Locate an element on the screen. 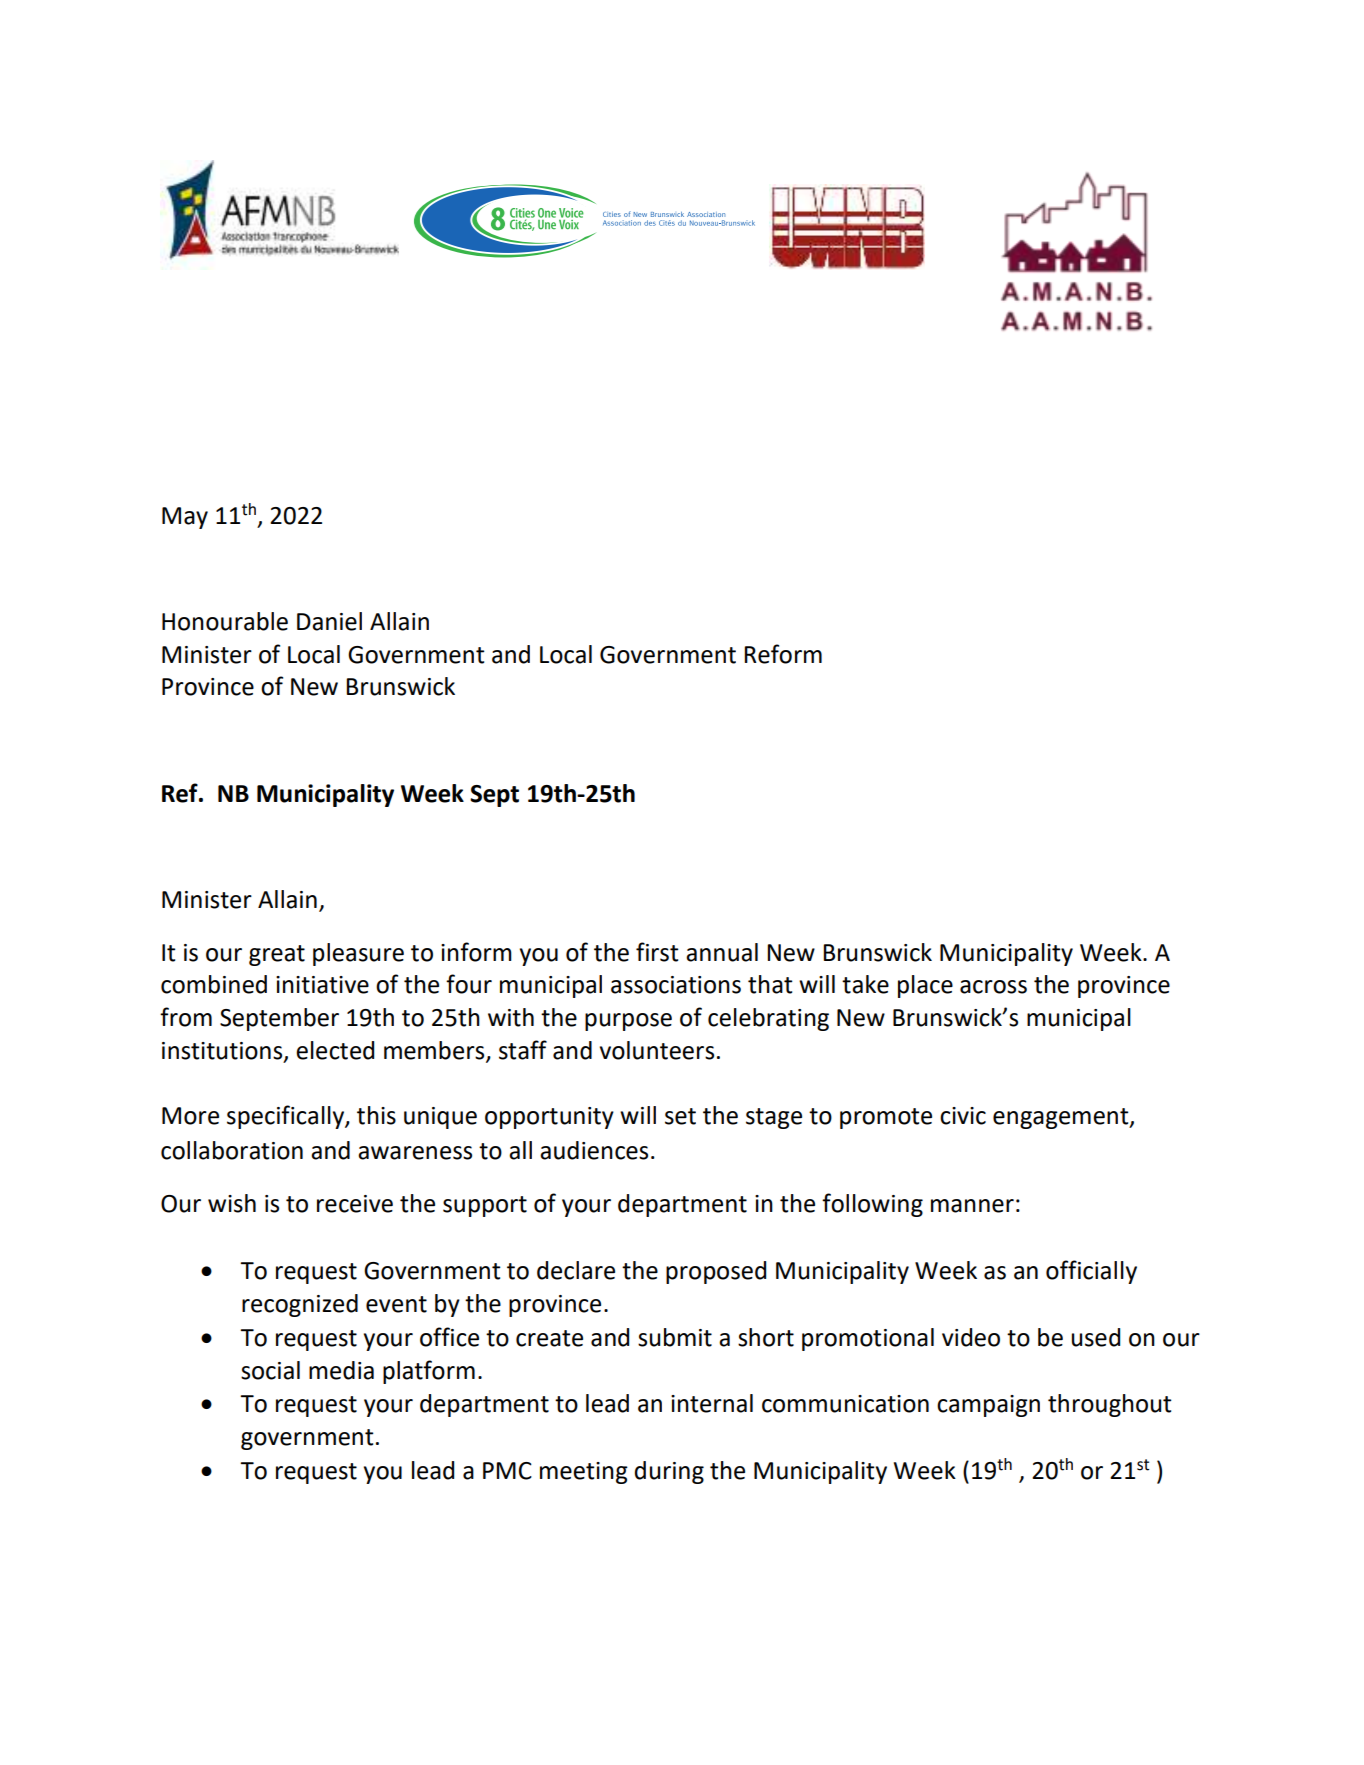 Image resolution: width=1364 pixels, height=1765 pixels. audiences is located at coordinates (594, 1150).
